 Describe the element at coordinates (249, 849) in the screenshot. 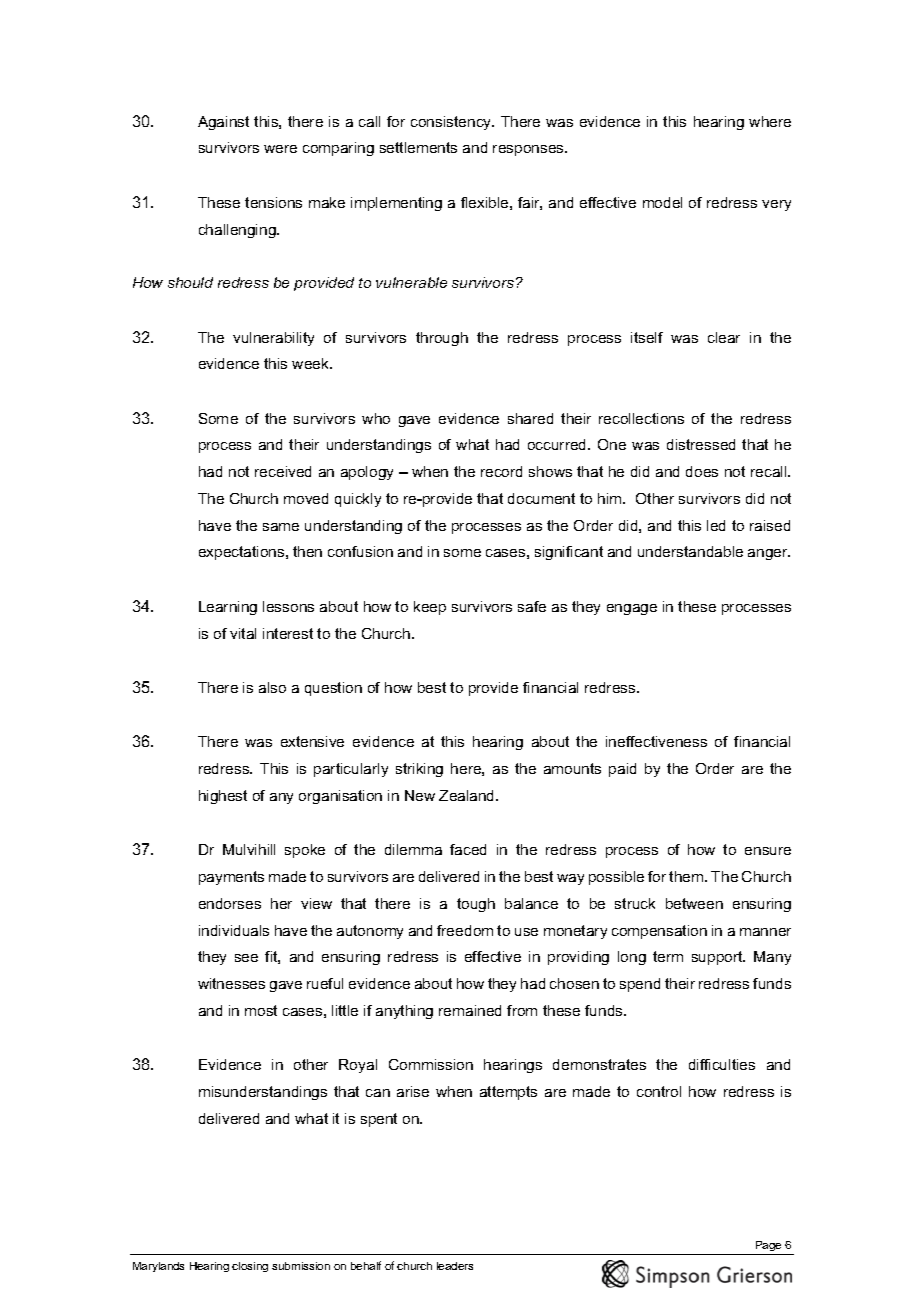

I see `Mulvihill` at that location.
